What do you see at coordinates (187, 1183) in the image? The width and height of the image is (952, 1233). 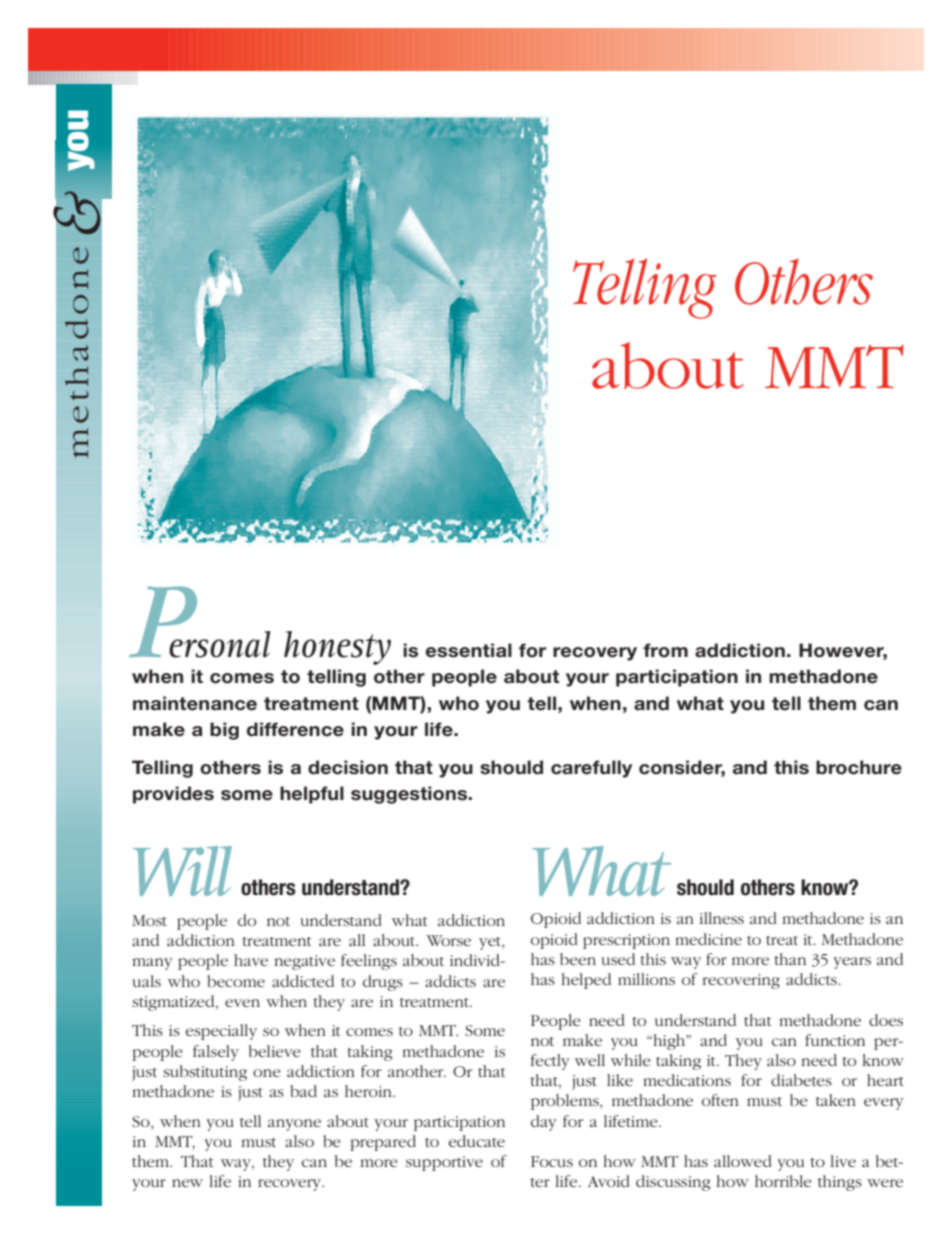 I see `new` at bounding box center [187, 1183].
